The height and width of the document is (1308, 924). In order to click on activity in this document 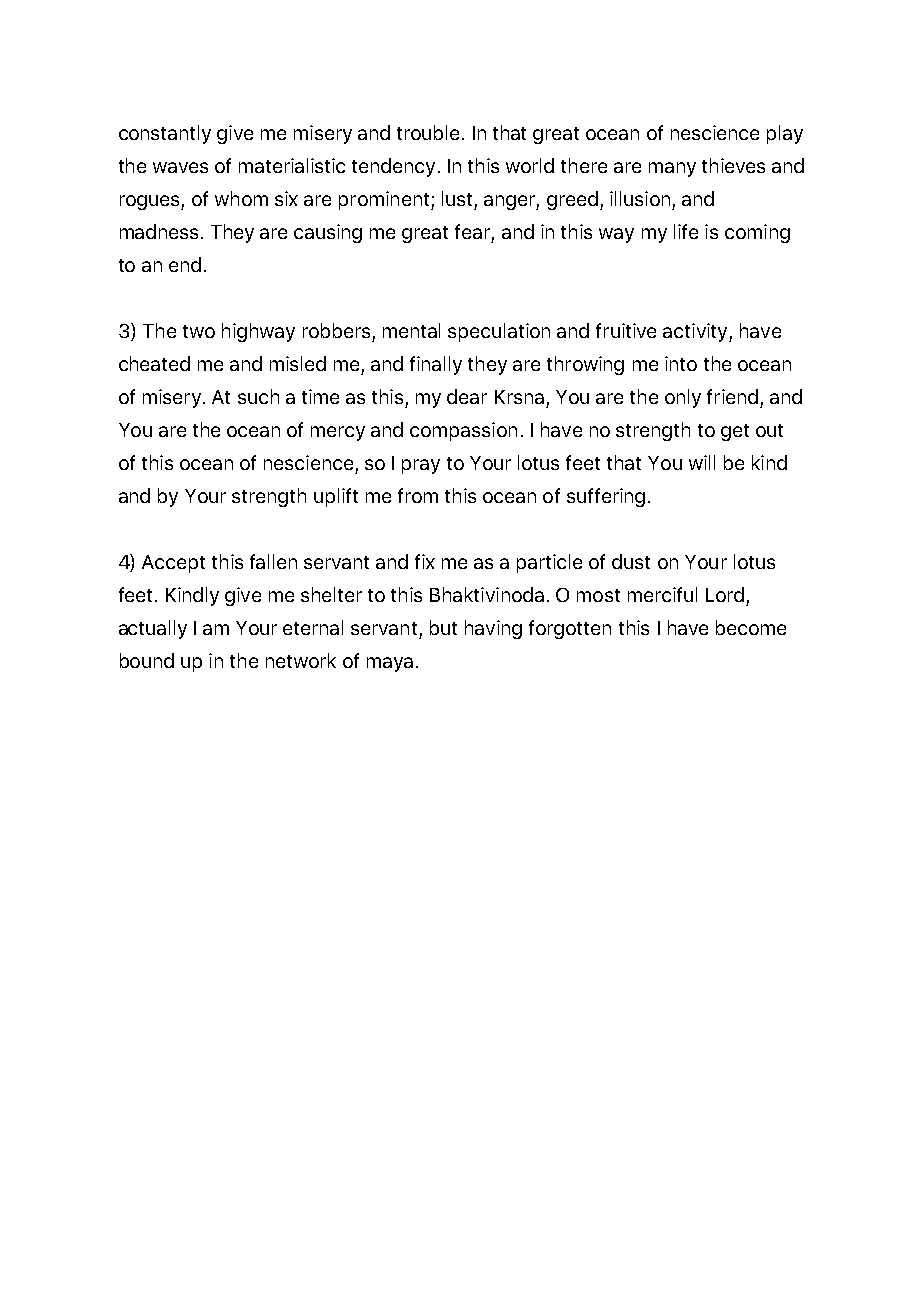, I will do `click(696, 332)`.
